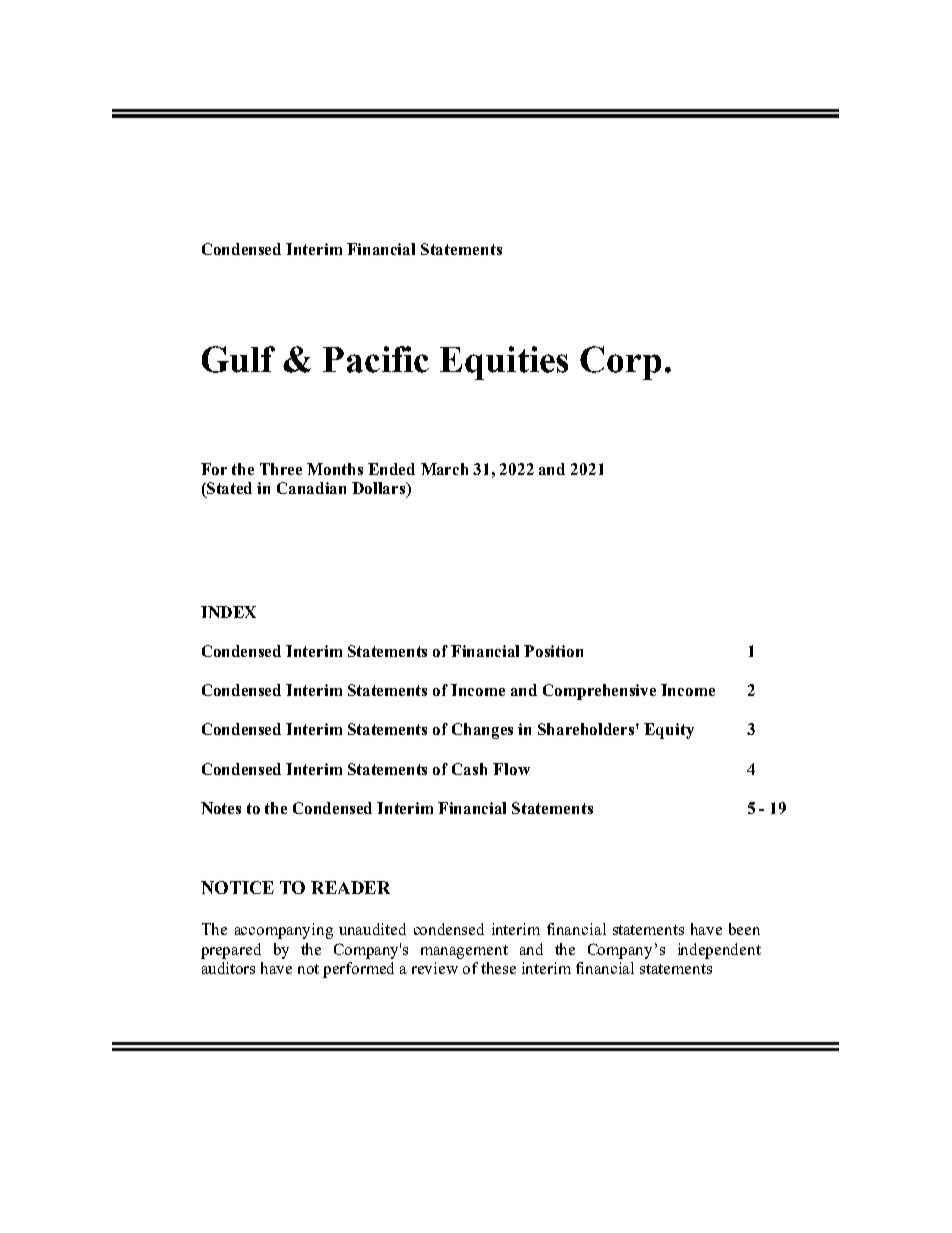 Image resolution: width=952 pixels, height=1233 pixels. Describe the element at coordinates (311, 488) in the screenshot. I see `Canadian` at that location.
